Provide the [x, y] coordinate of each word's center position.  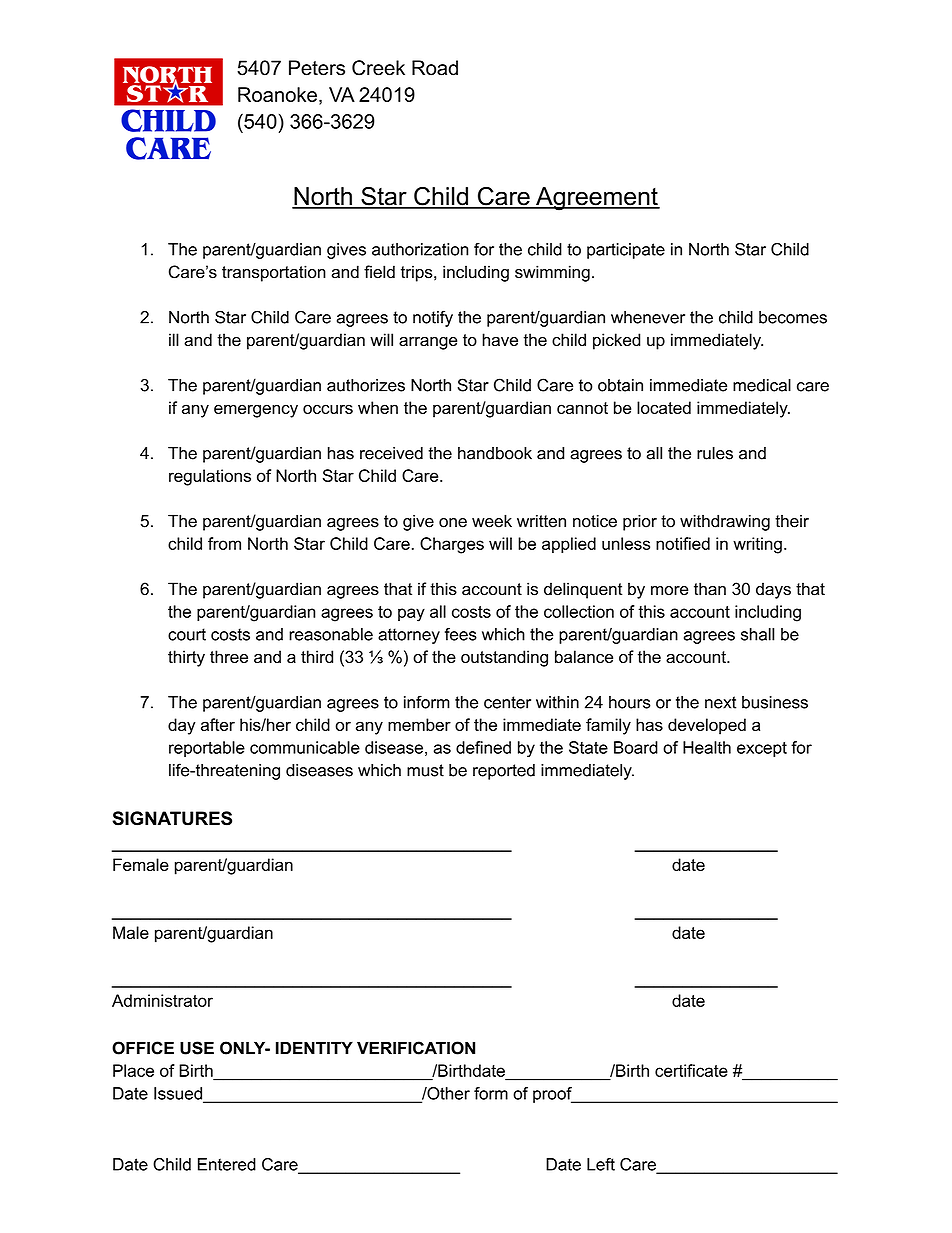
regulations [210, 477]
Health [707, 747]
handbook [495, 453]
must [425, 770]
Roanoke [277, 94]
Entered [227, 1164]
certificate [691, 1070]
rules [715, 453]
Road [435, 68]
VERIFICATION [416, 1048]
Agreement [597, 199]
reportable [207, 749]
